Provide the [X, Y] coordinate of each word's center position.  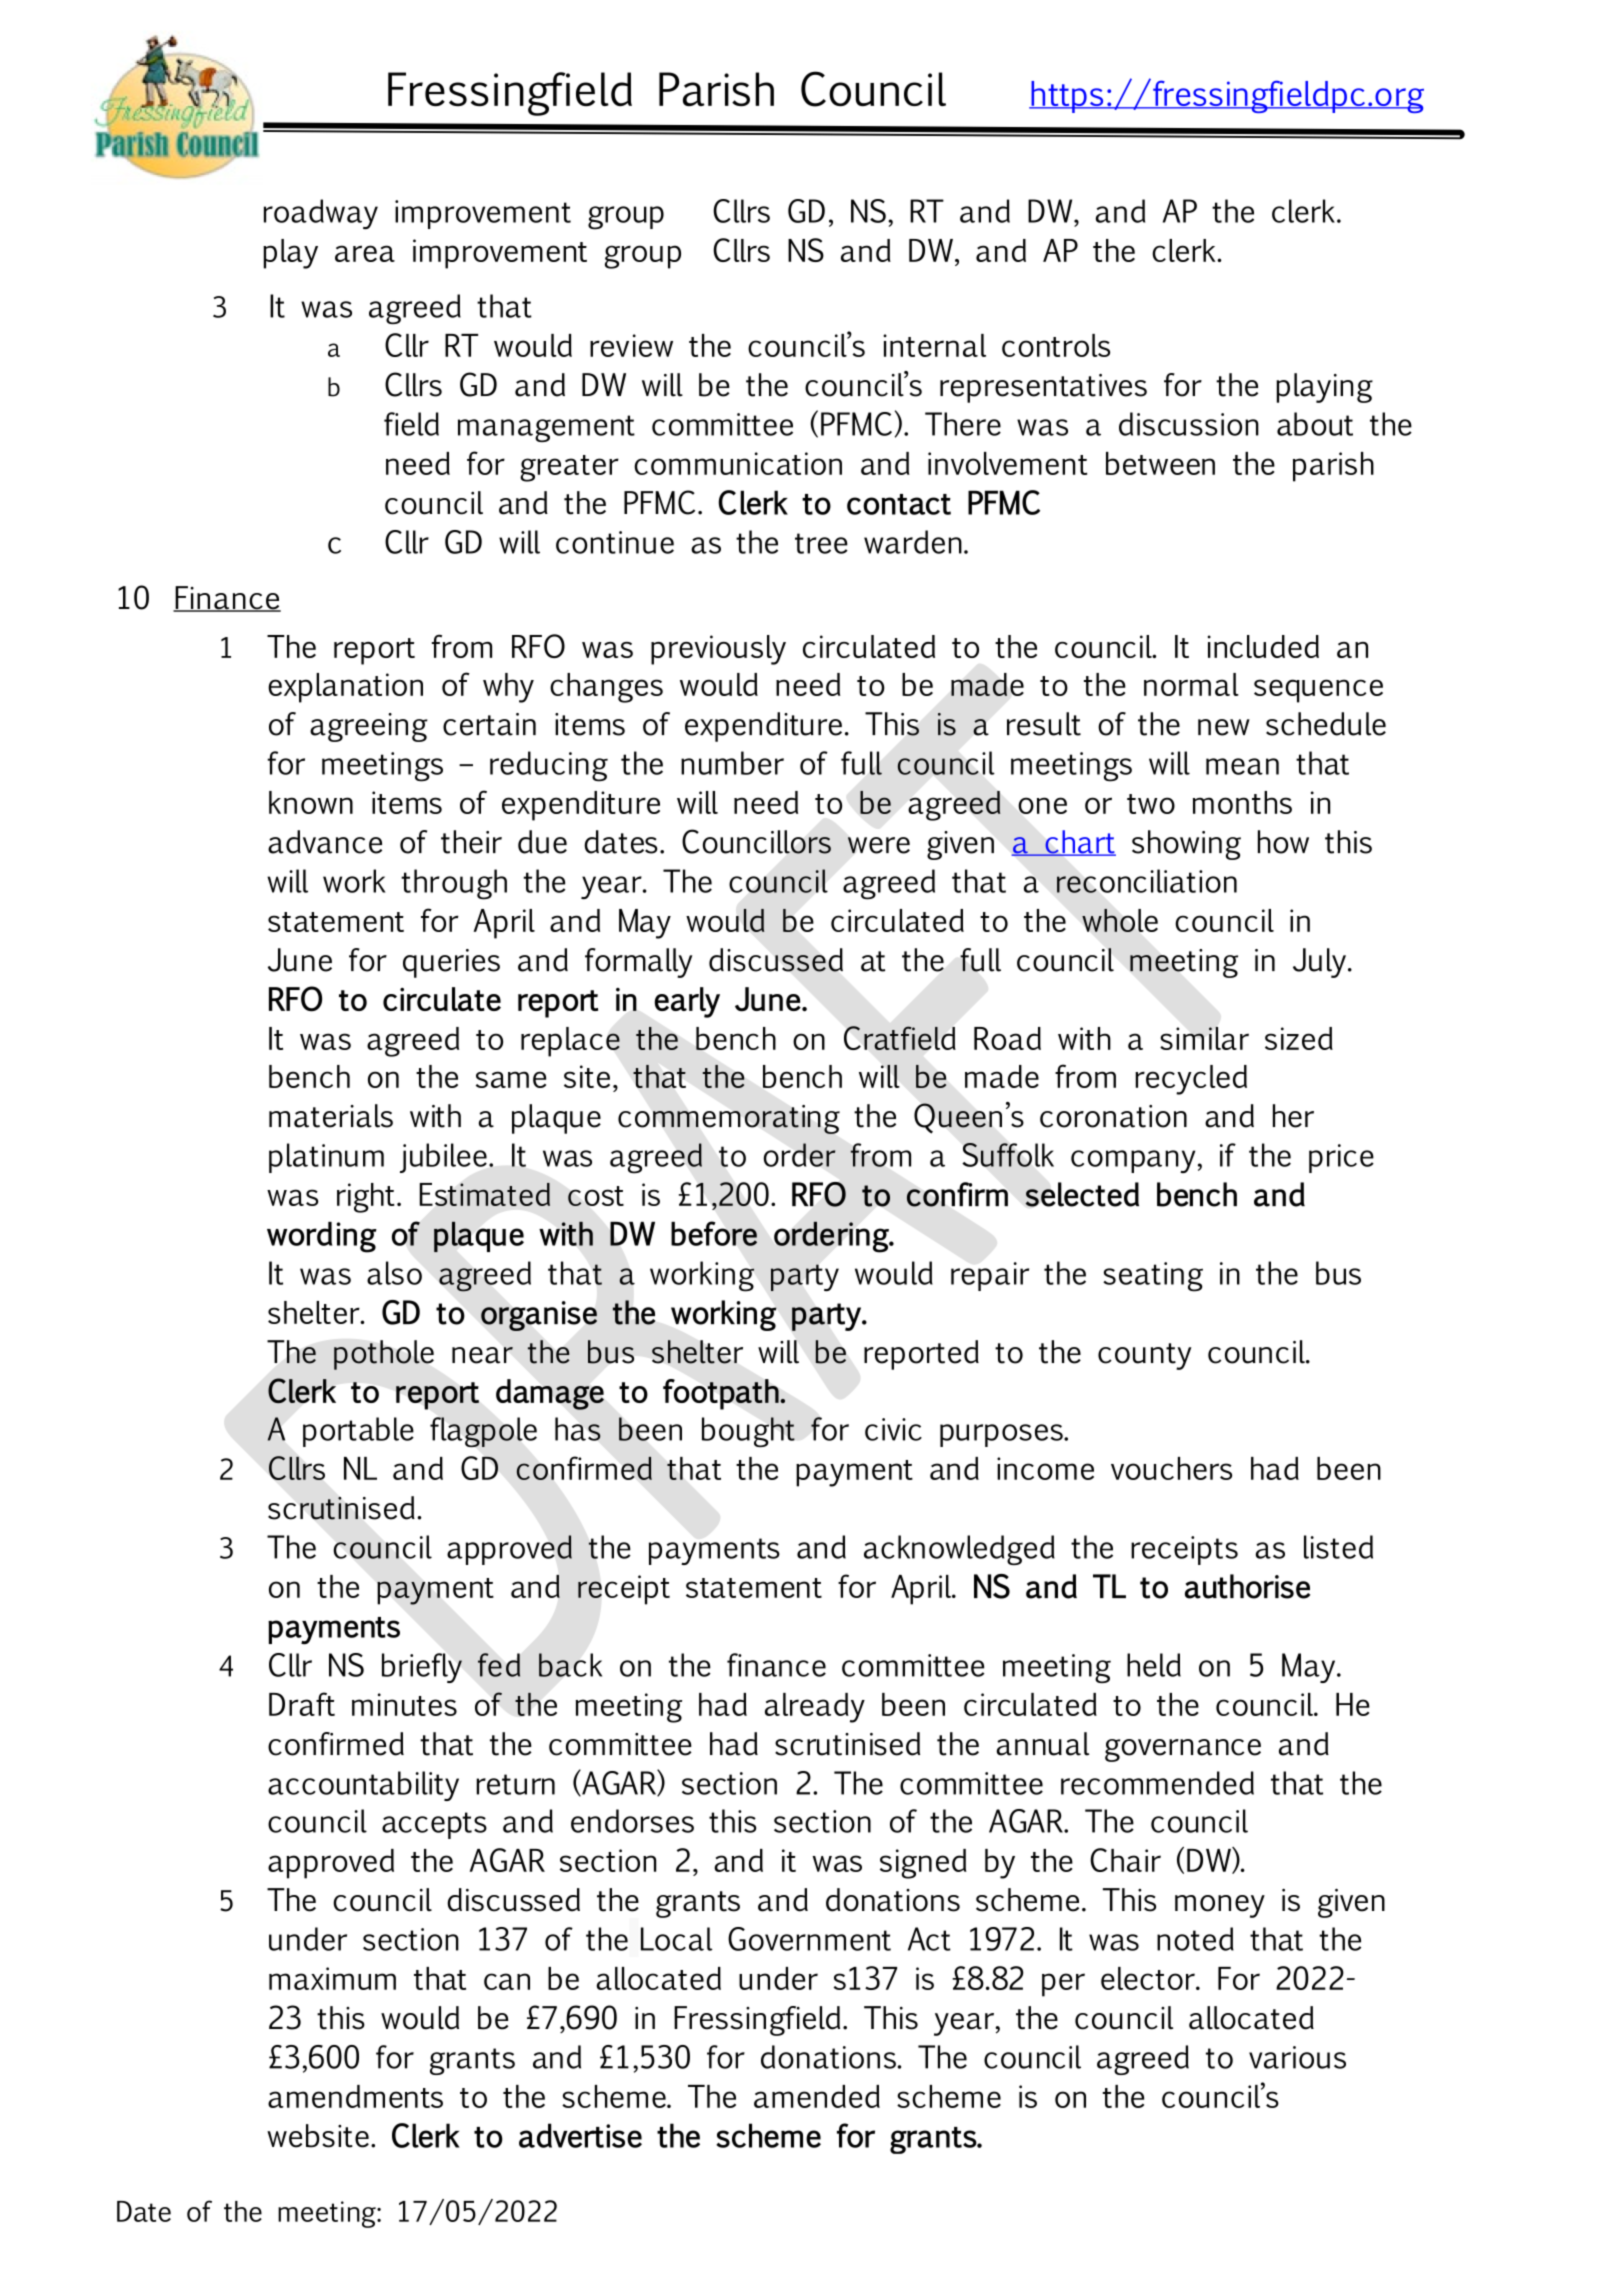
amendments [355, 2096]
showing [1186, 845]
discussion [1189, 424]
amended [817, 2096]
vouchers [1171, 1468]
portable [358, 1432]
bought [748, 1432]
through [454, 884]
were [879, 845]
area [365, 253]
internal [934, 345]
